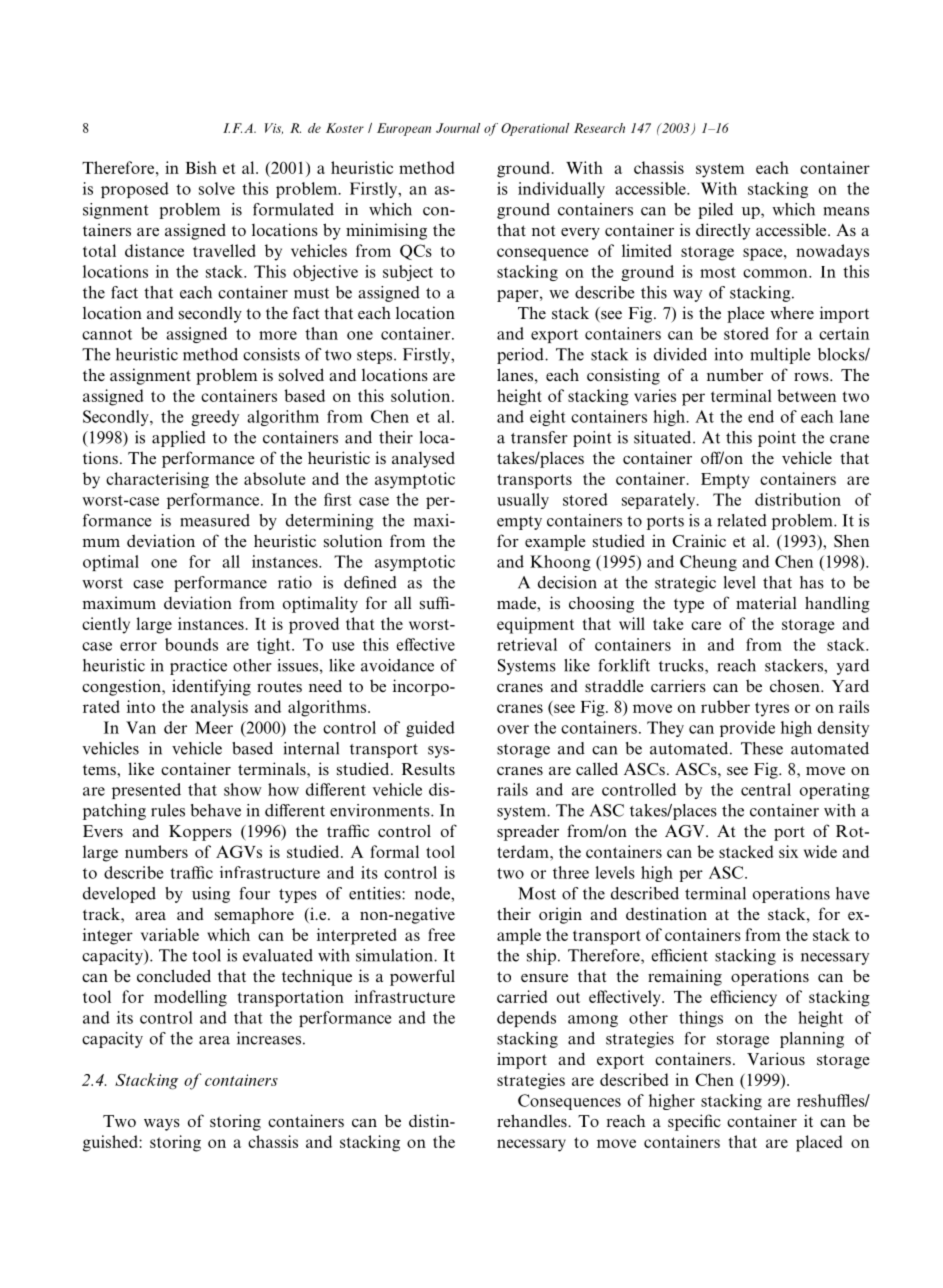 The image size is (943, 1288). I want to click on Bish, so click(201, 167).
